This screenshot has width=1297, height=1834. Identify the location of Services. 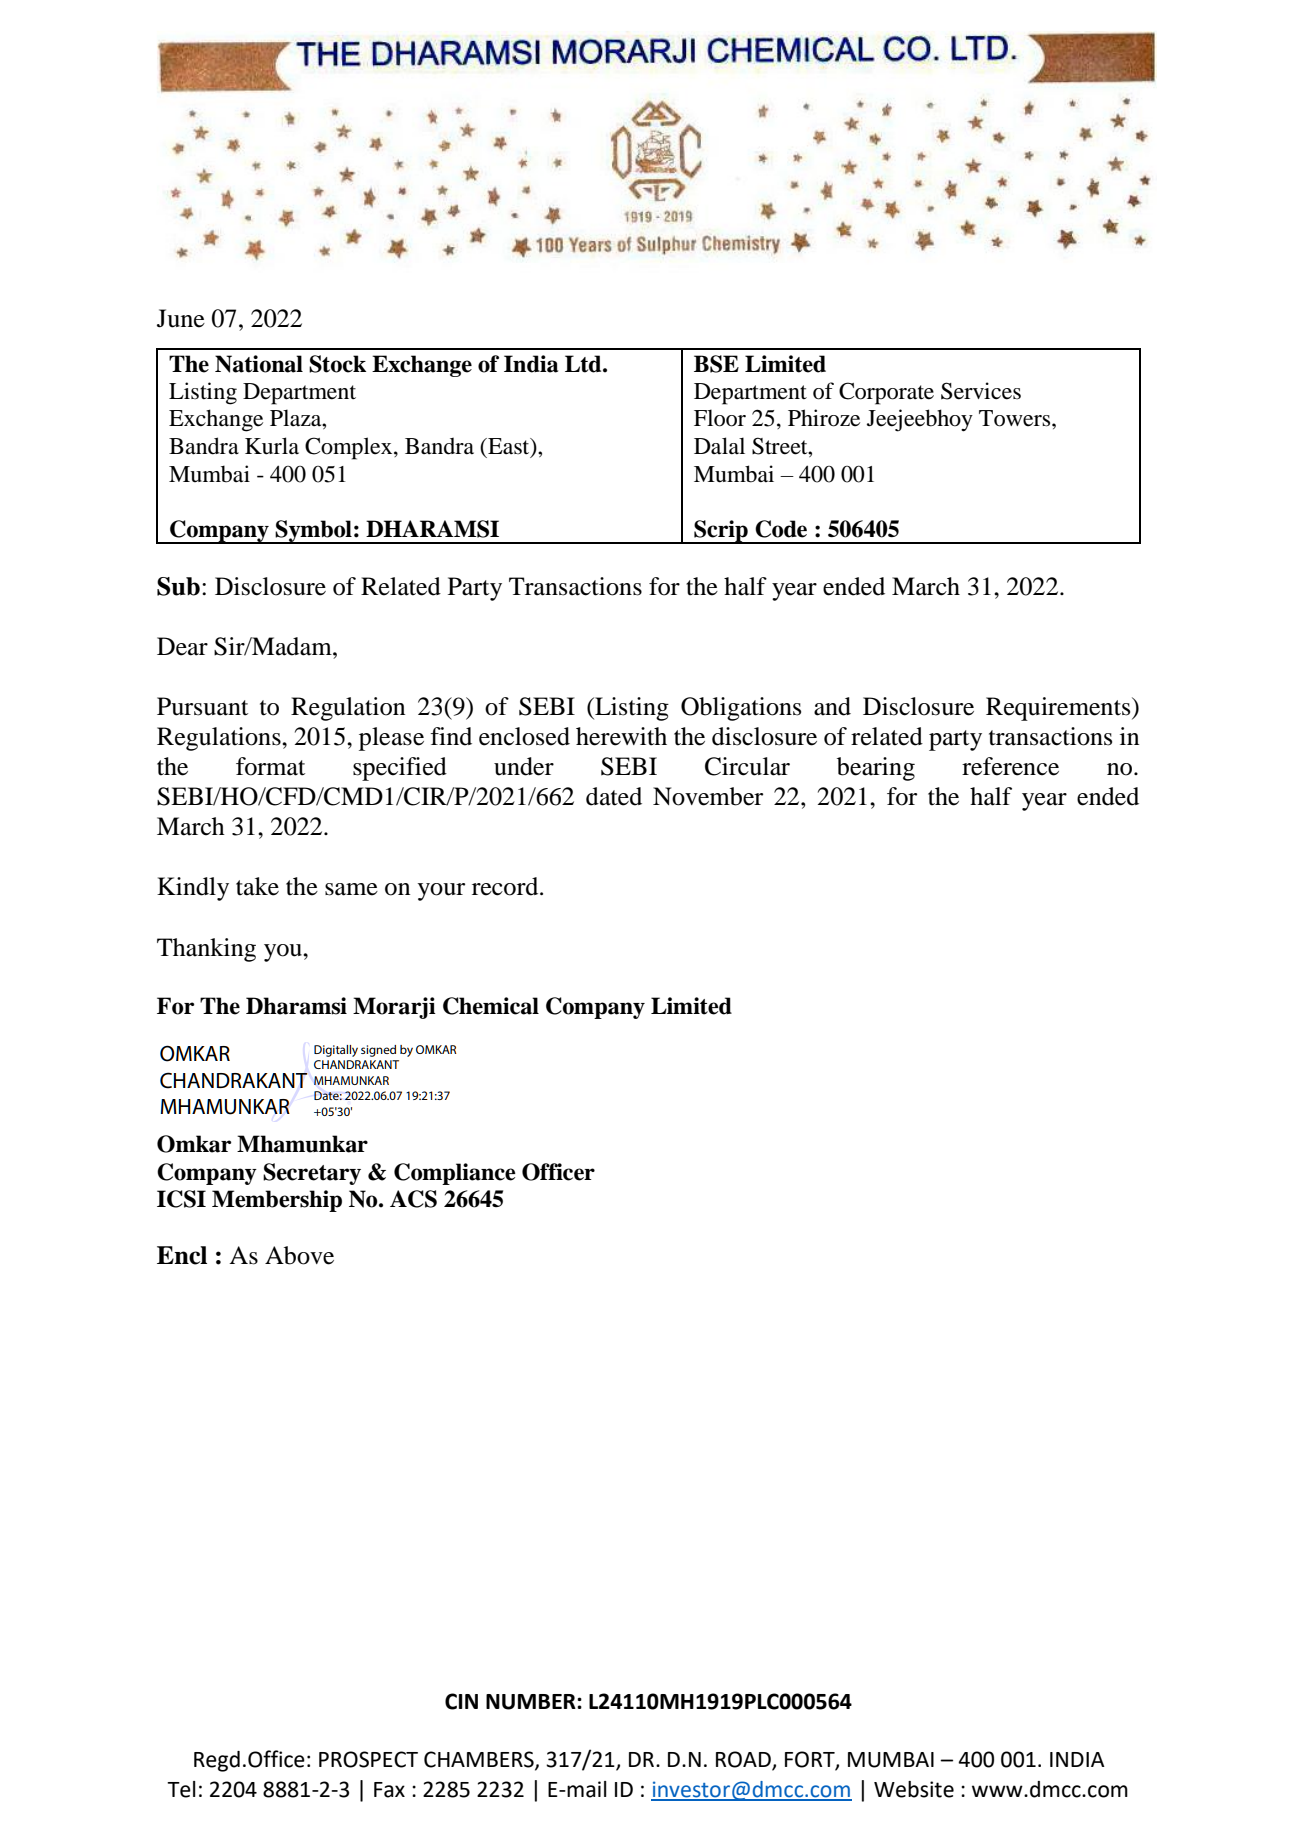
(981, 391).
